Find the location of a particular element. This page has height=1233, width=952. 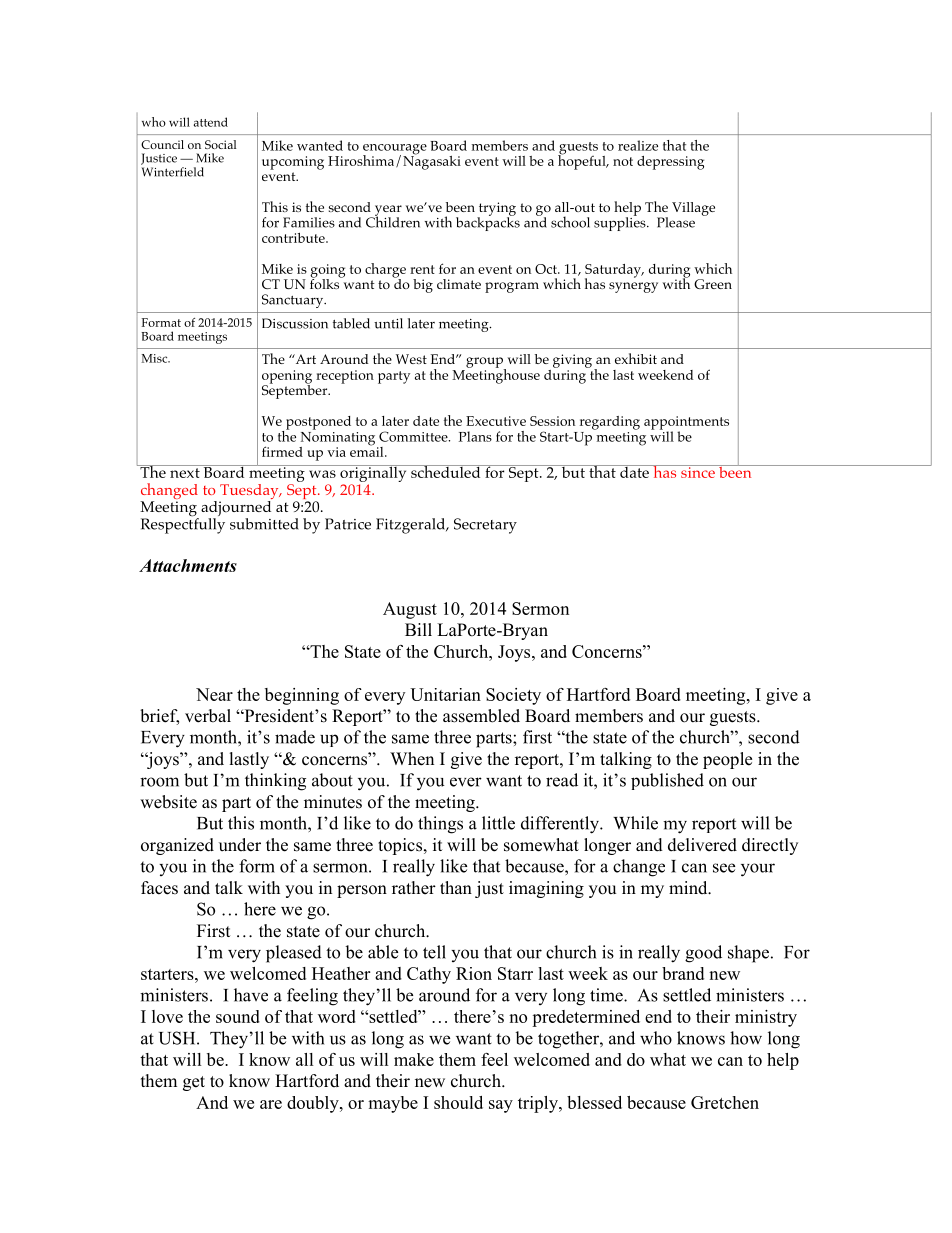

Social is located at coordinates (220, 144).
